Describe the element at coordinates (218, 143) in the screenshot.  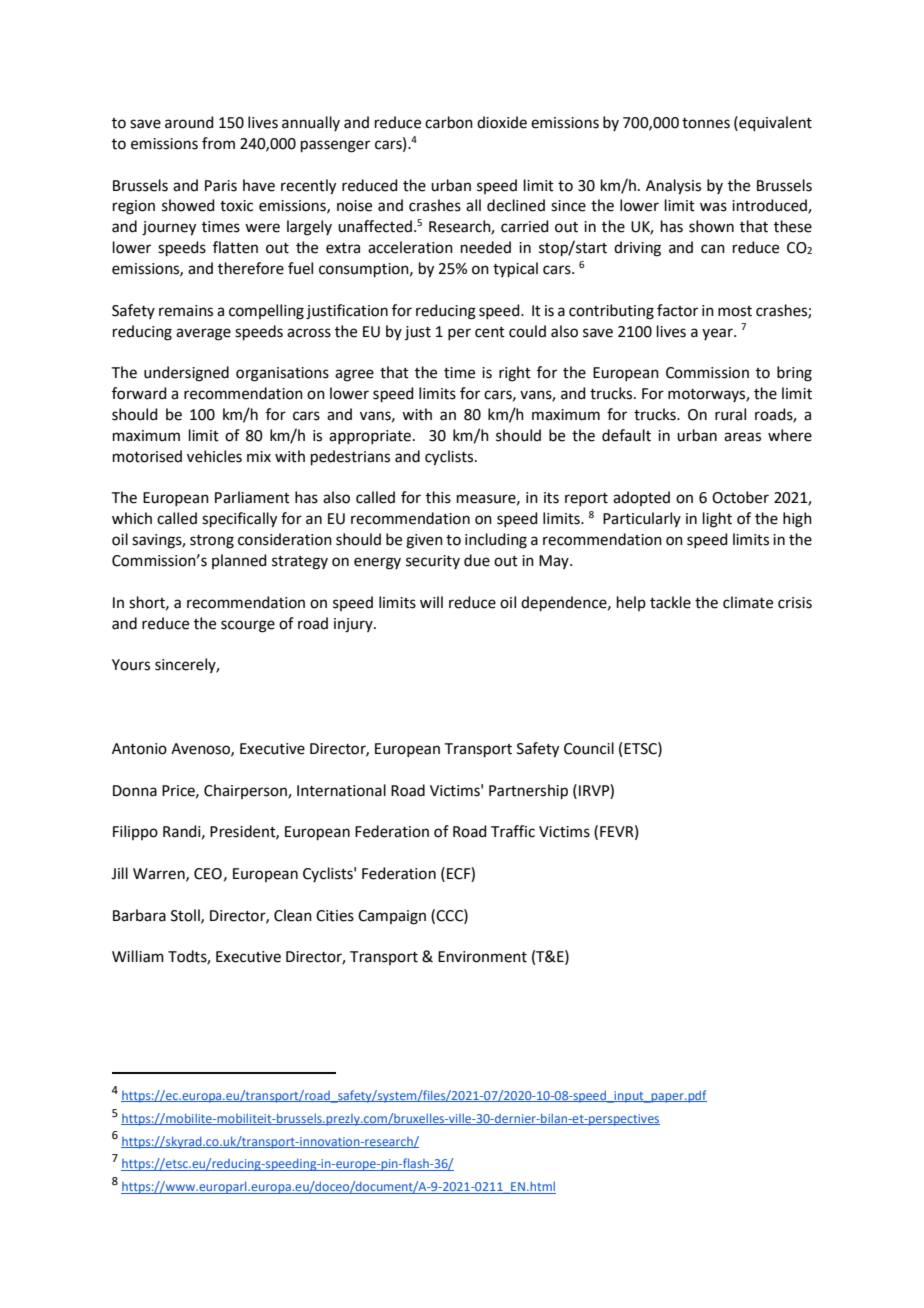
I see `from` at that location.
